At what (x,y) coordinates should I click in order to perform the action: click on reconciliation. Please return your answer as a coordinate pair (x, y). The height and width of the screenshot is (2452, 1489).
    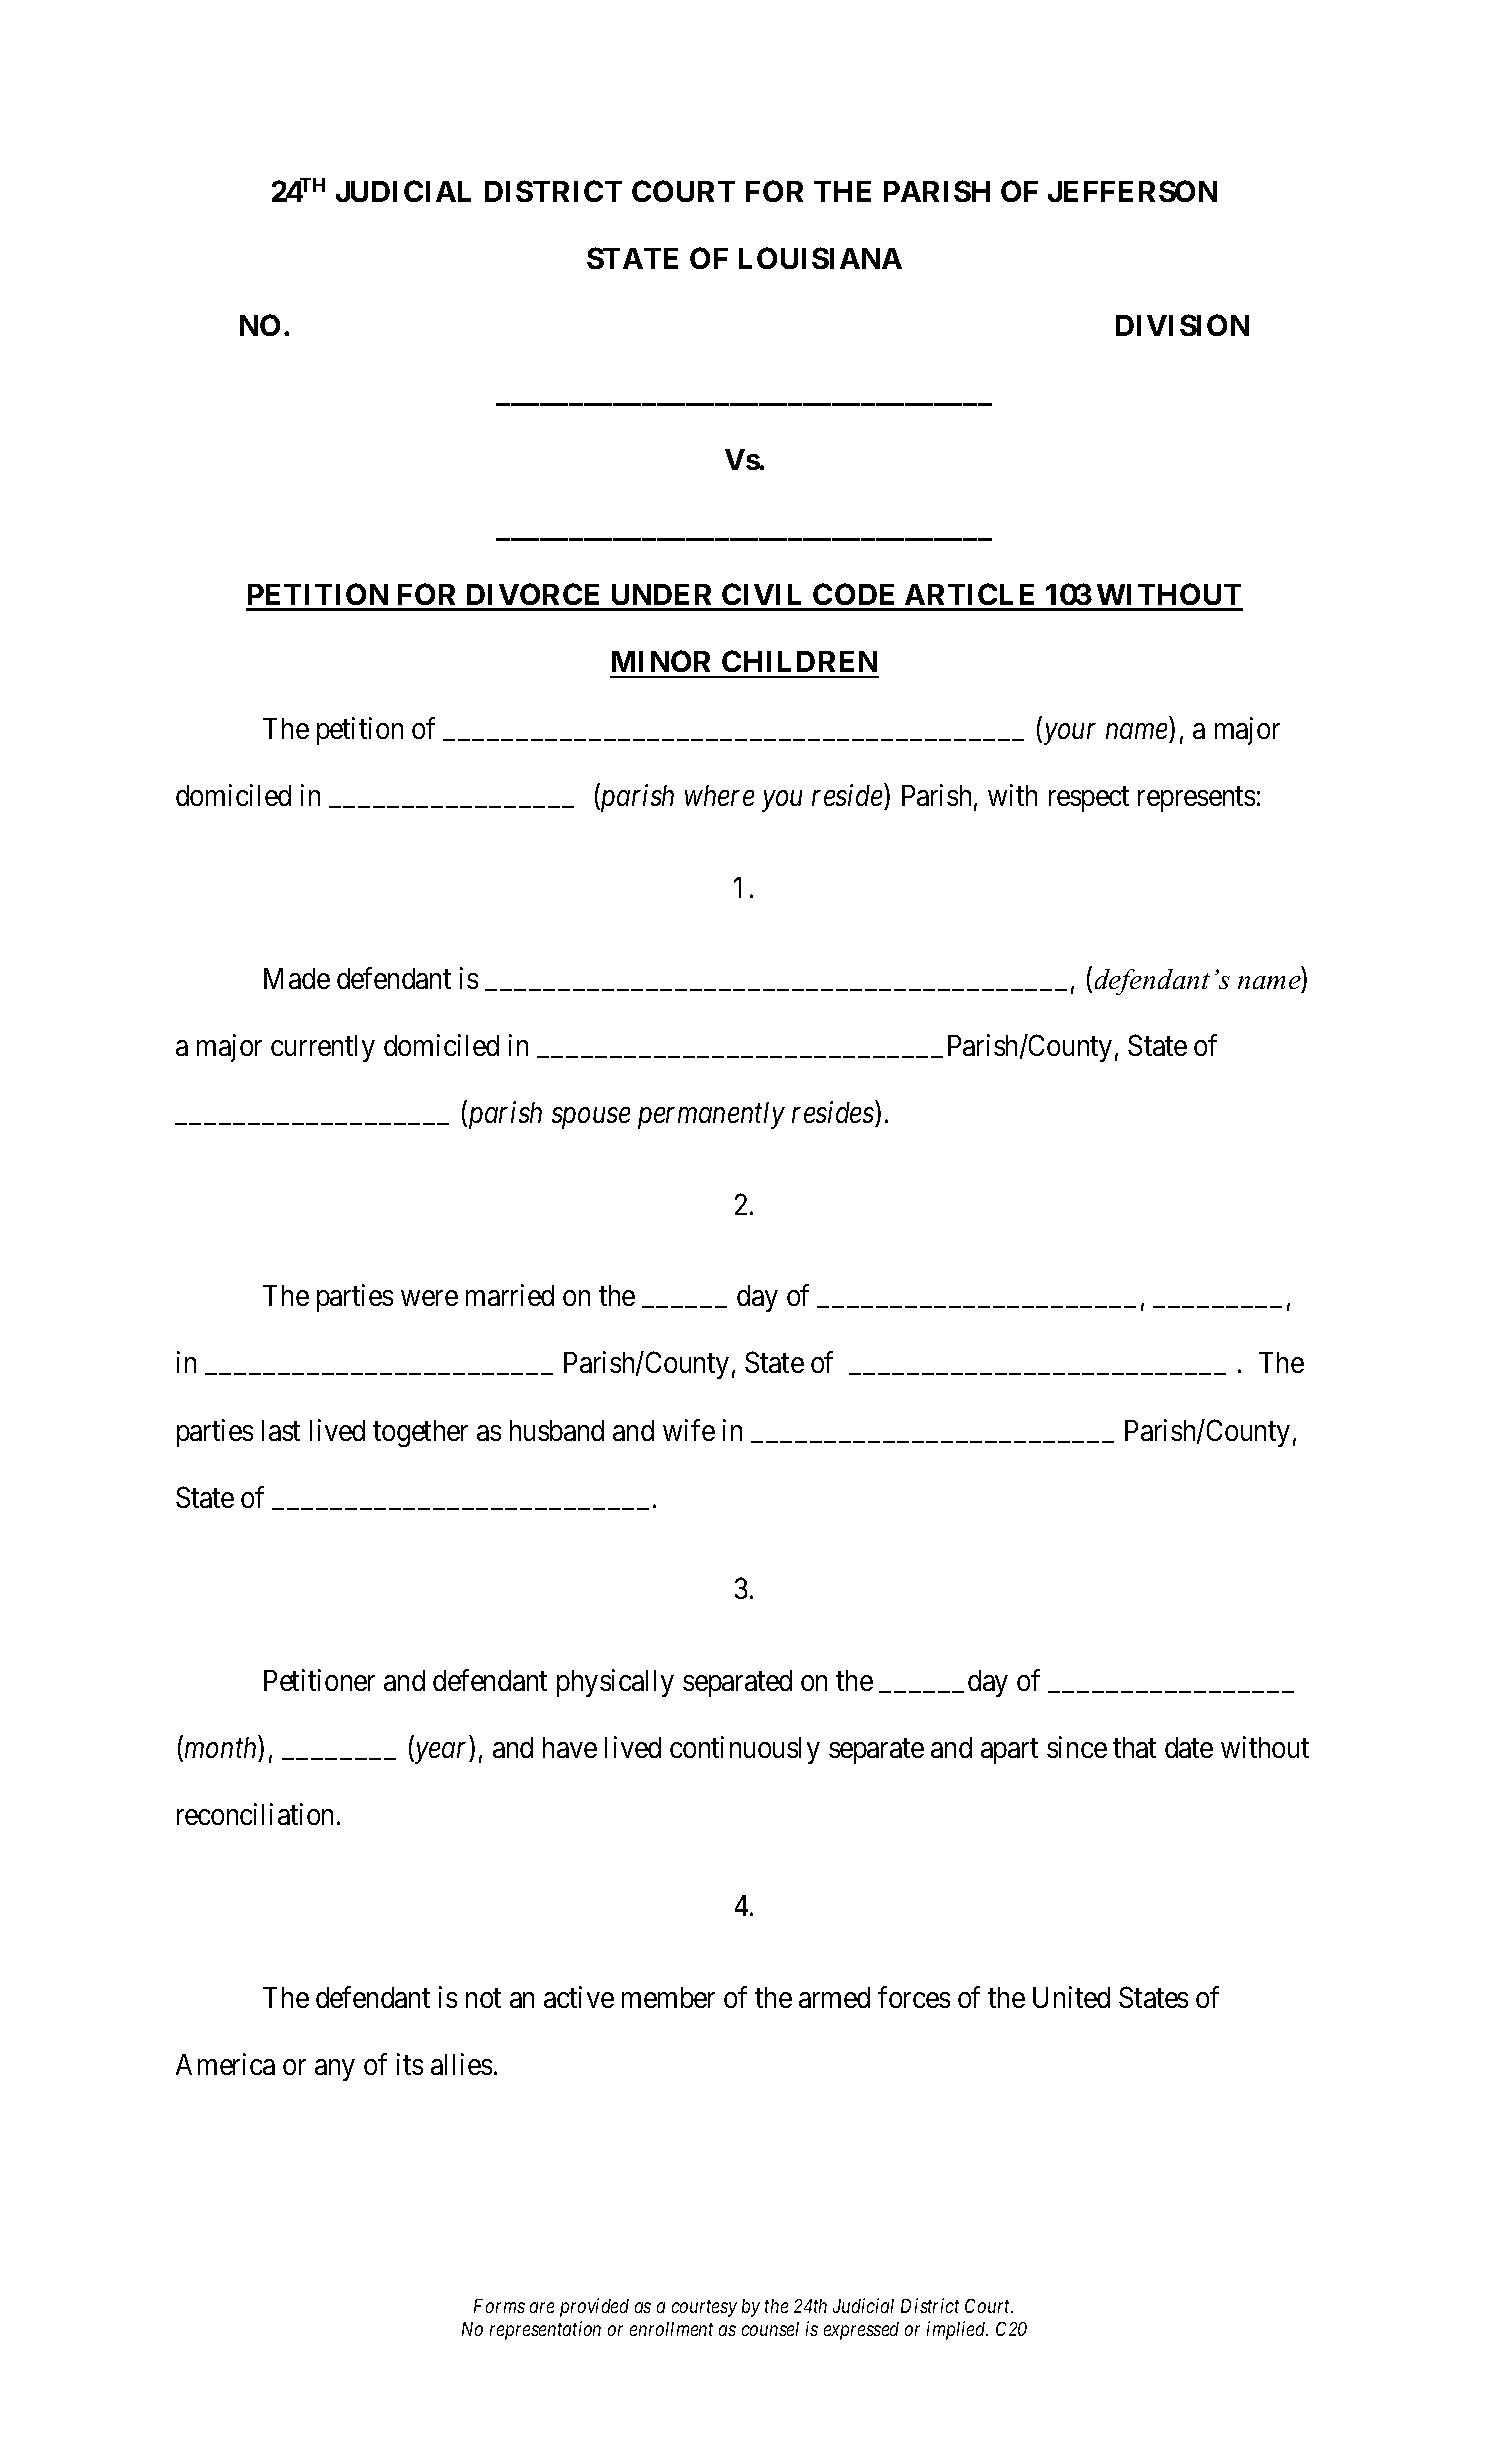
    Looking at the image, I should click on (255, 1814).
